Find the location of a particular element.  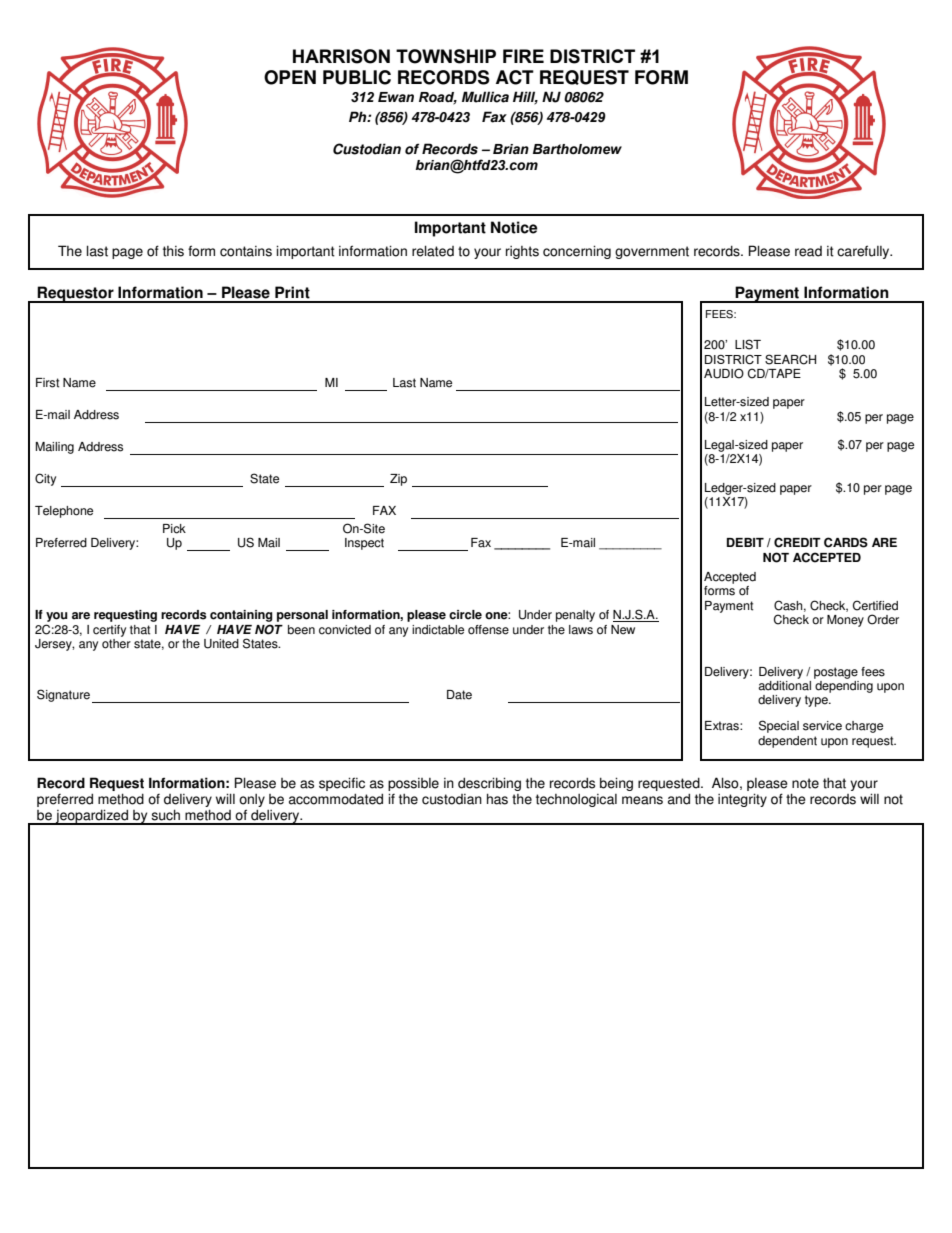

jeopardized is located at coordinates (92, 817).
